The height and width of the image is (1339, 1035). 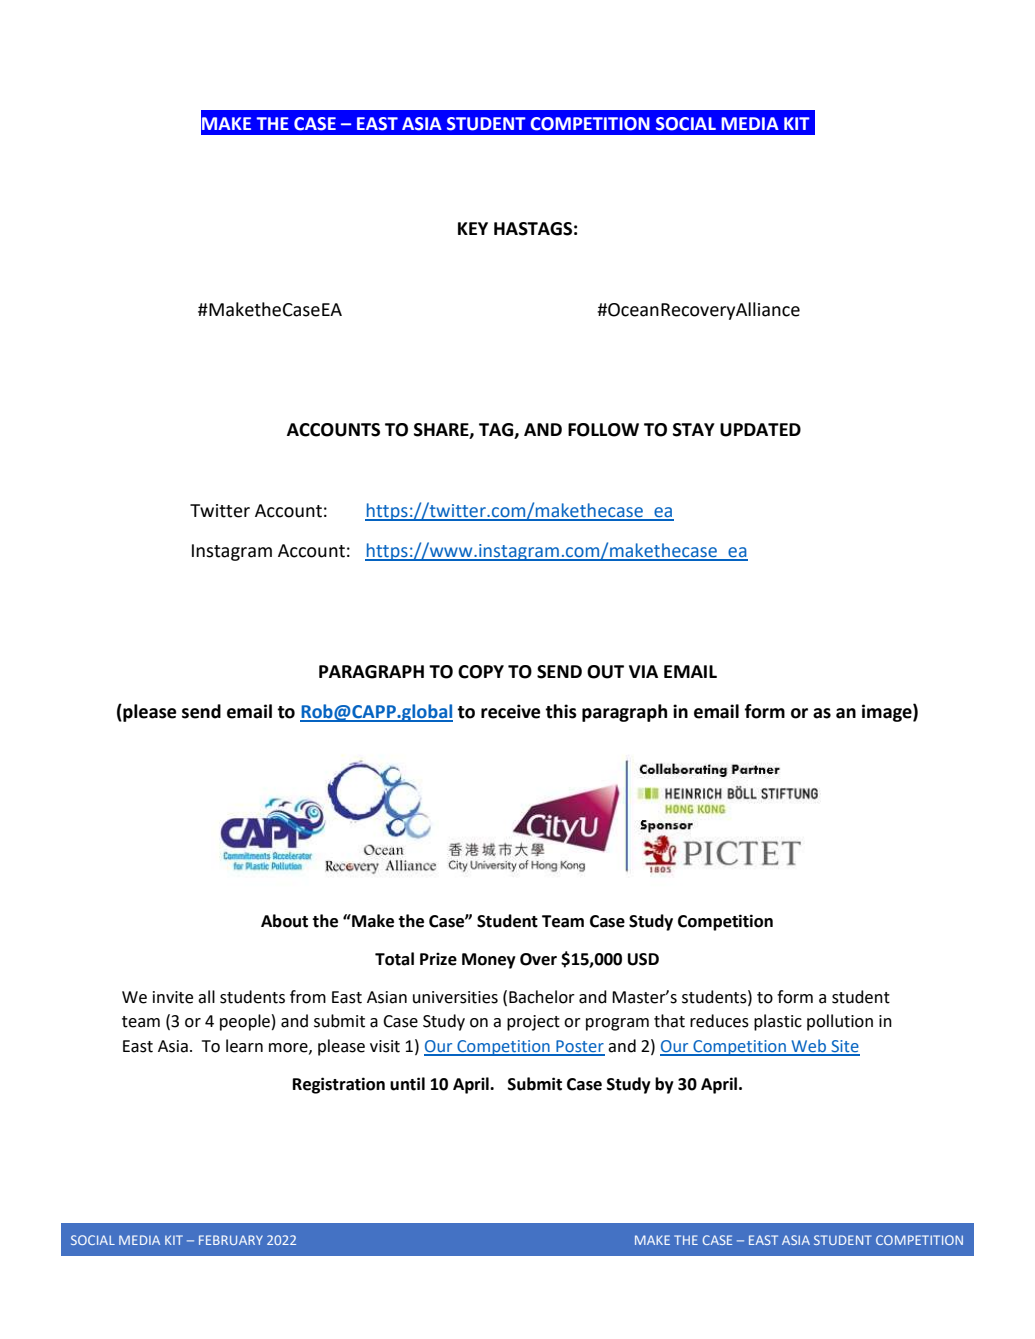 I want to click on About, so click(x=284, y=921).
